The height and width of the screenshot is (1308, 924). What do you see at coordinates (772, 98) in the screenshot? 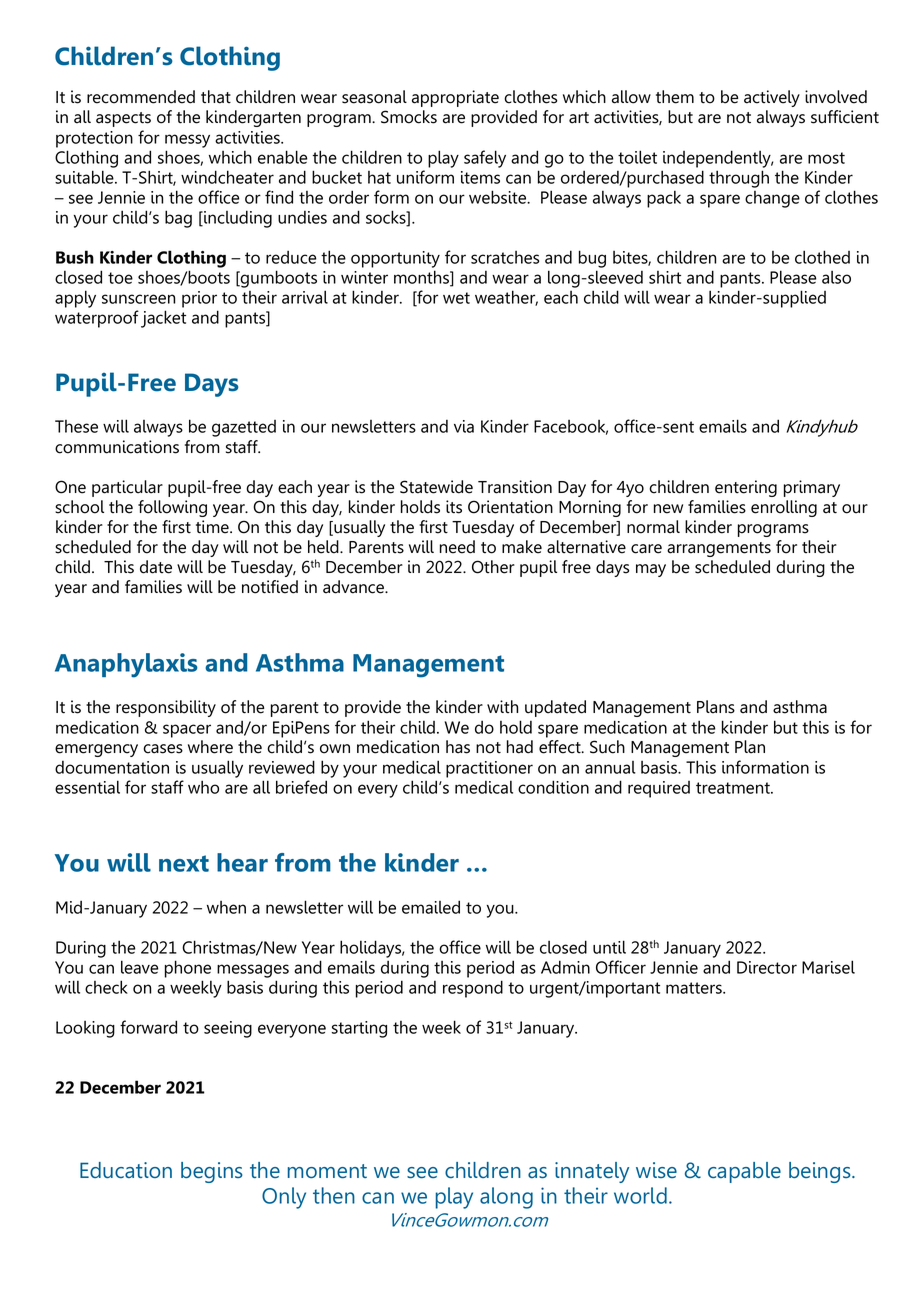
I see `actively` at bounding box center [772, 98].
